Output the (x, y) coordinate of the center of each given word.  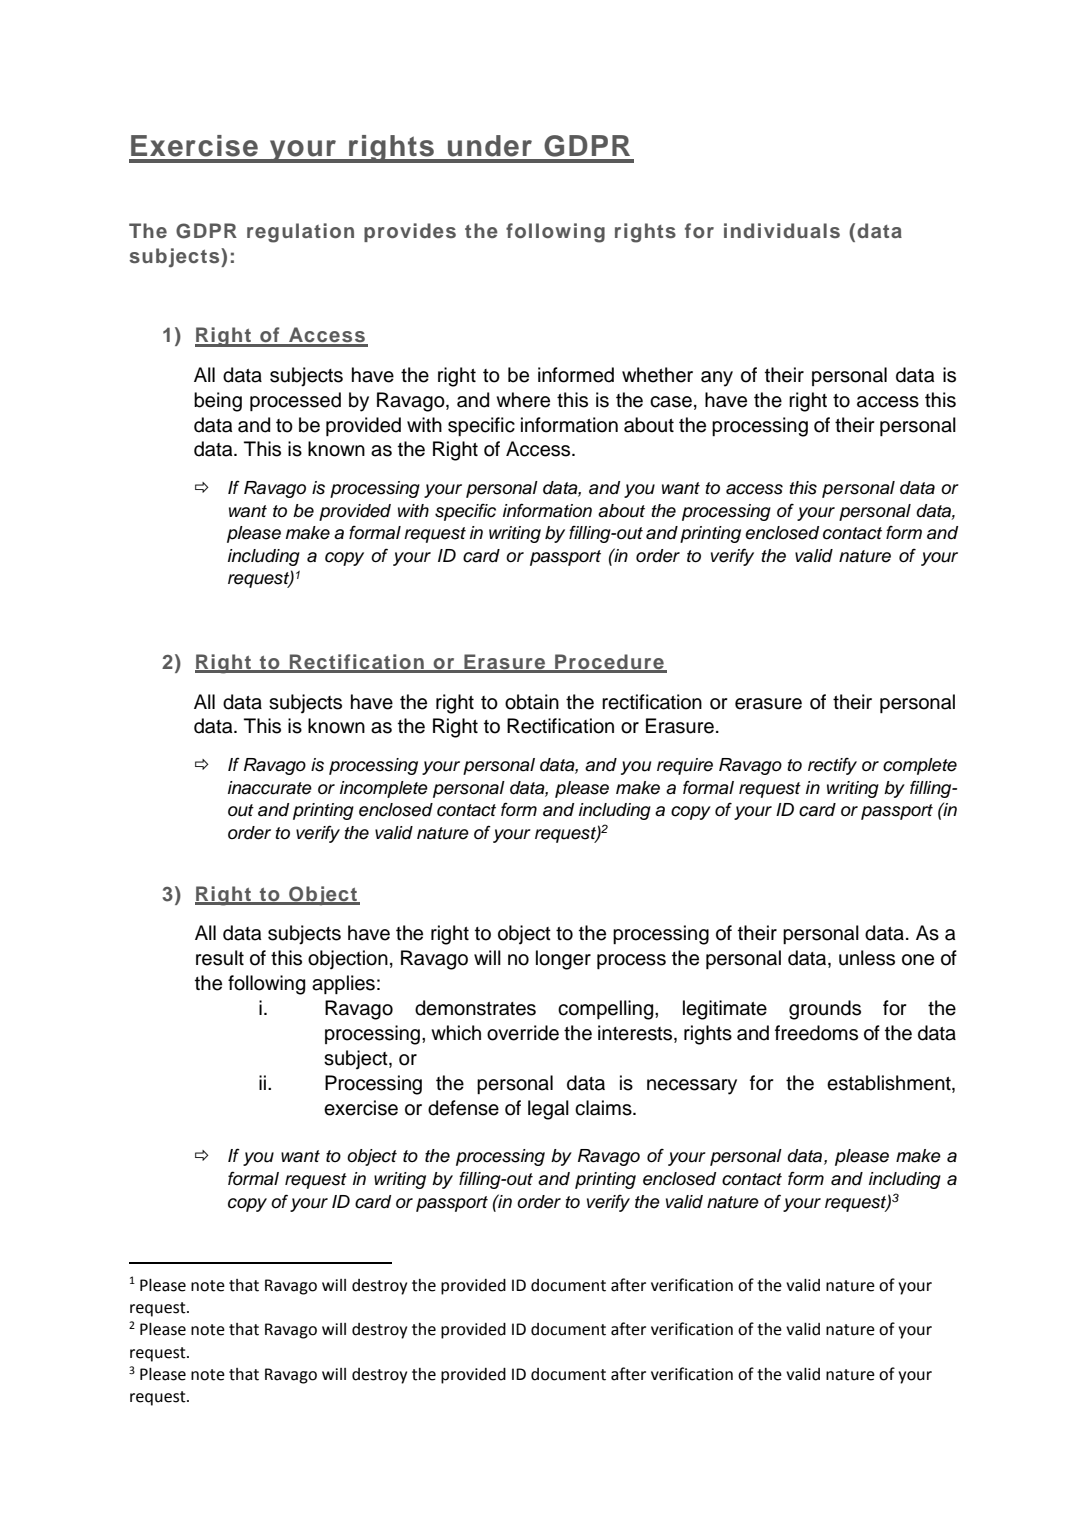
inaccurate (270, 788)
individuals (782, 230)
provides (410, 232)
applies (343, 984)
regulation (300, 233)
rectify (832, 766)
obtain (532, 702)
